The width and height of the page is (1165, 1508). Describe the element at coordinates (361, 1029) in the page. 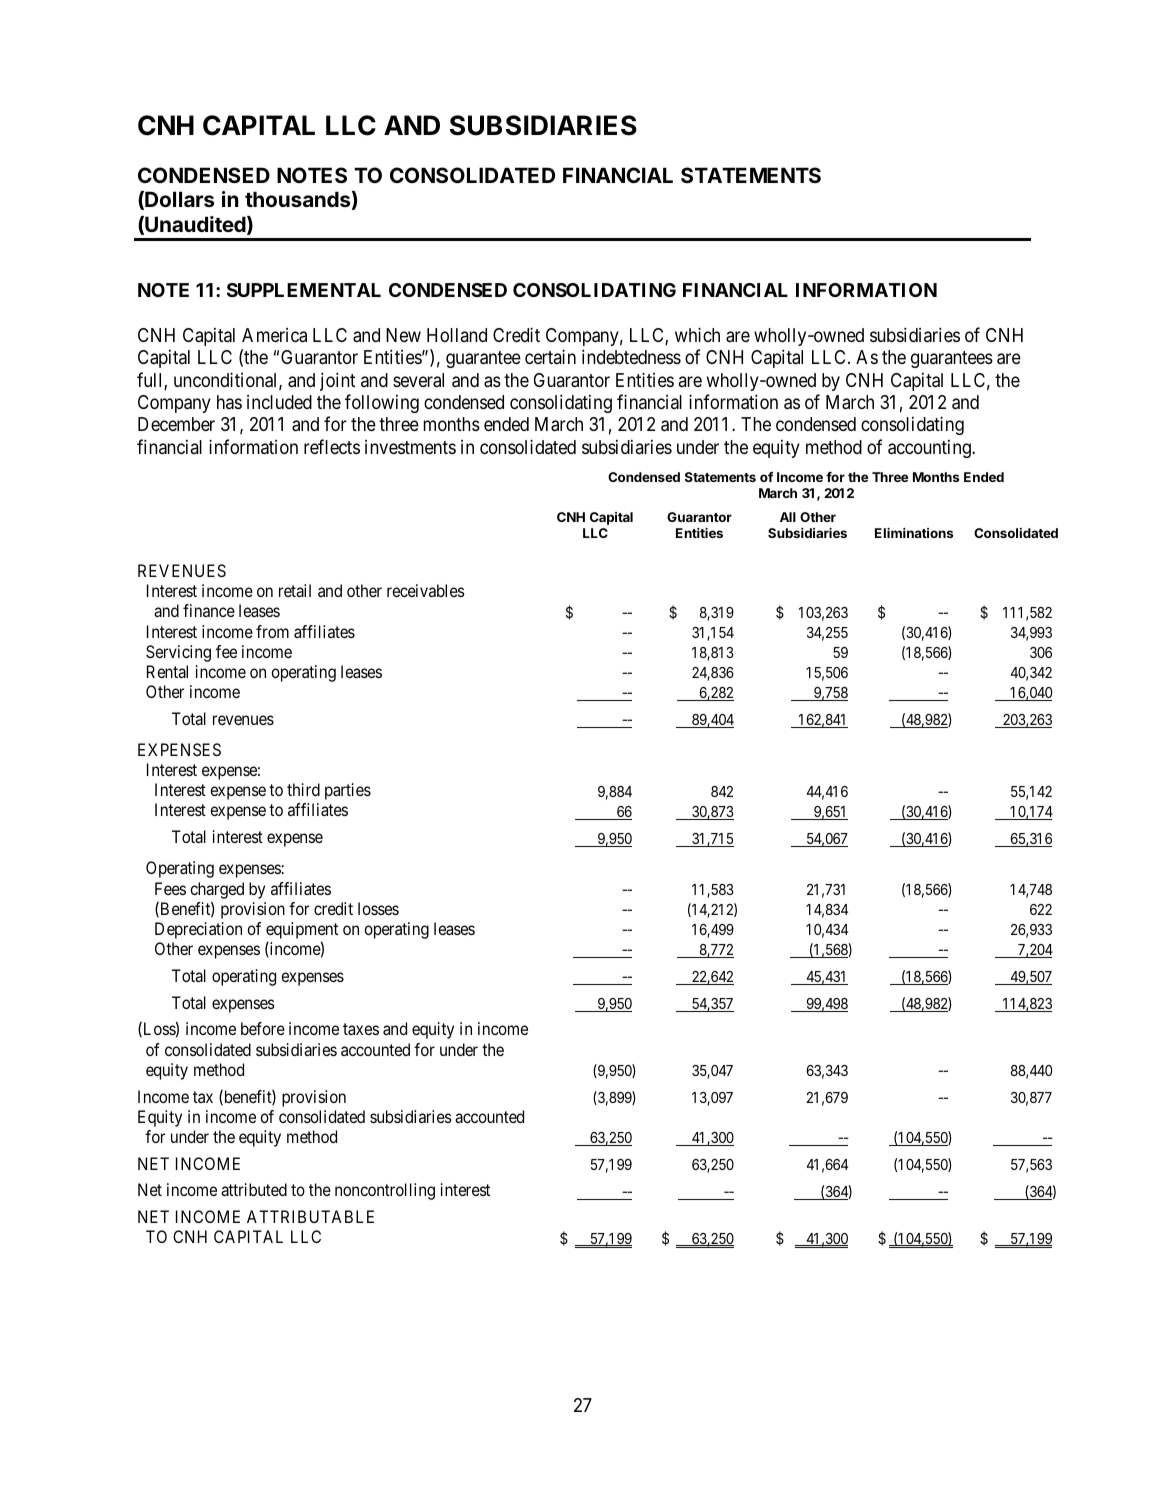

I see `taxes` at that location.
